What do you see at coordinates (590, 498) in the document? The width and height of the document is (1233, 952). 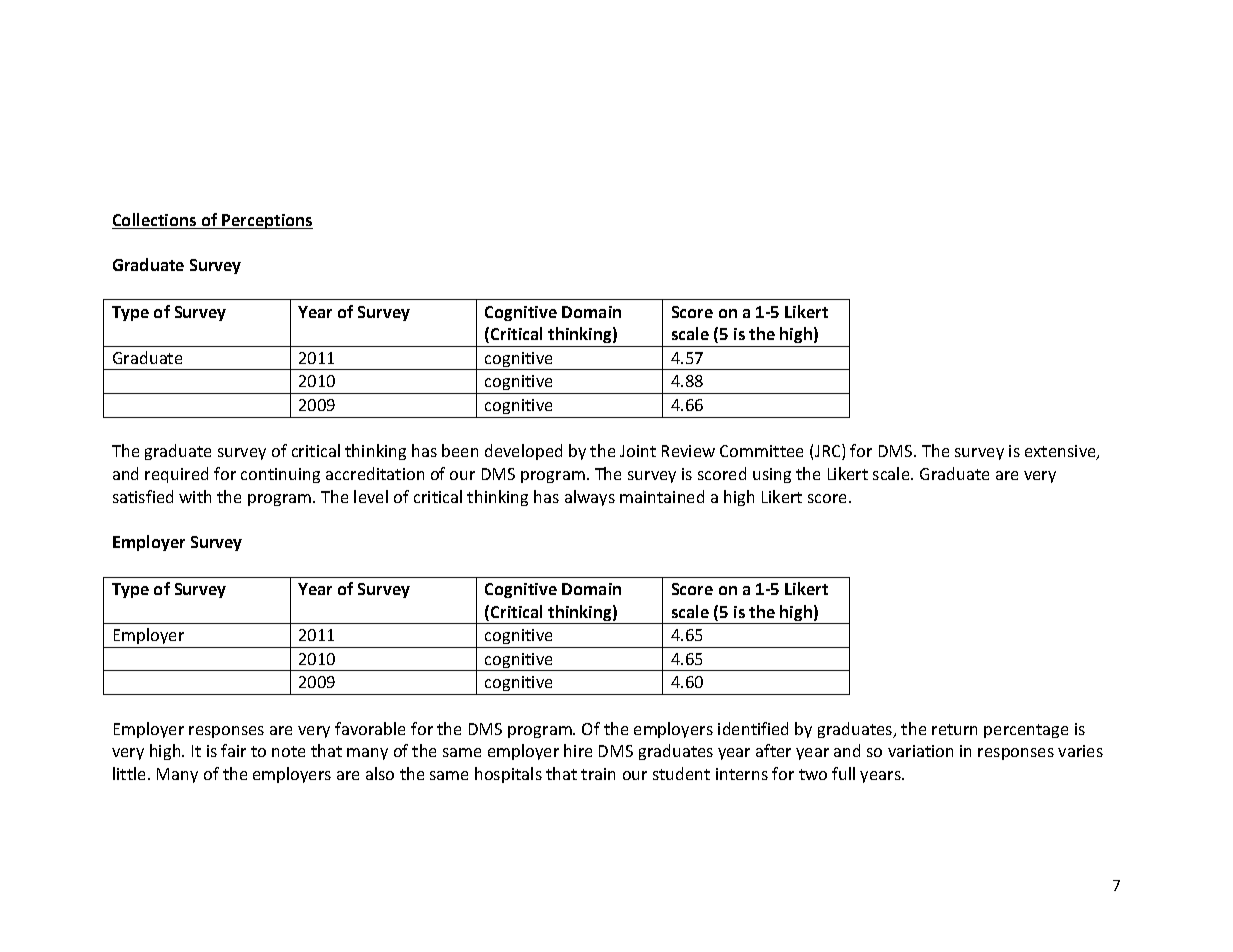 I see `always` at bounding box center [590, 498].
